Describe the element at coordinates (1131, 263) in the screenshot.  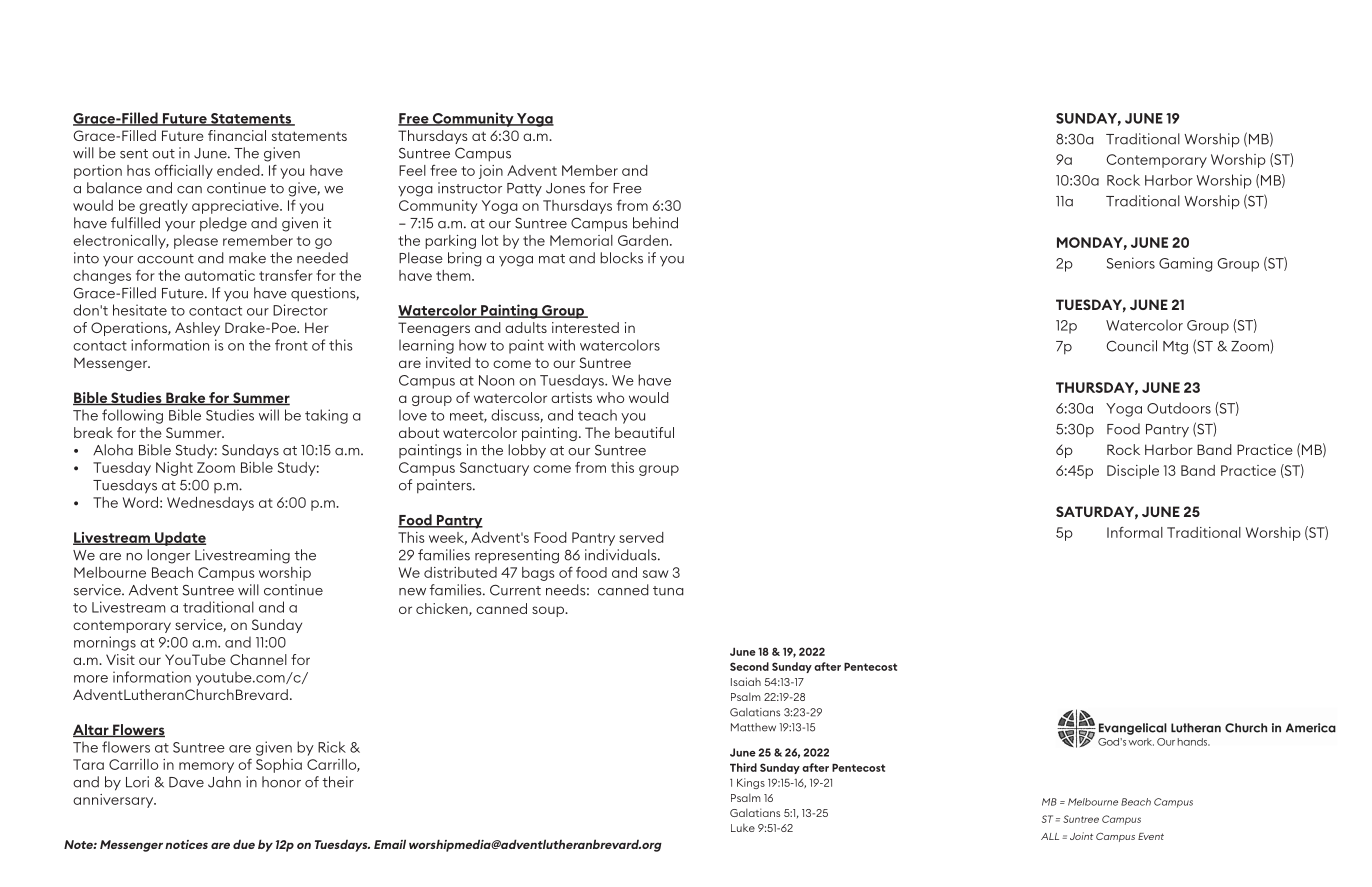
I see `Seniors` at that location.
